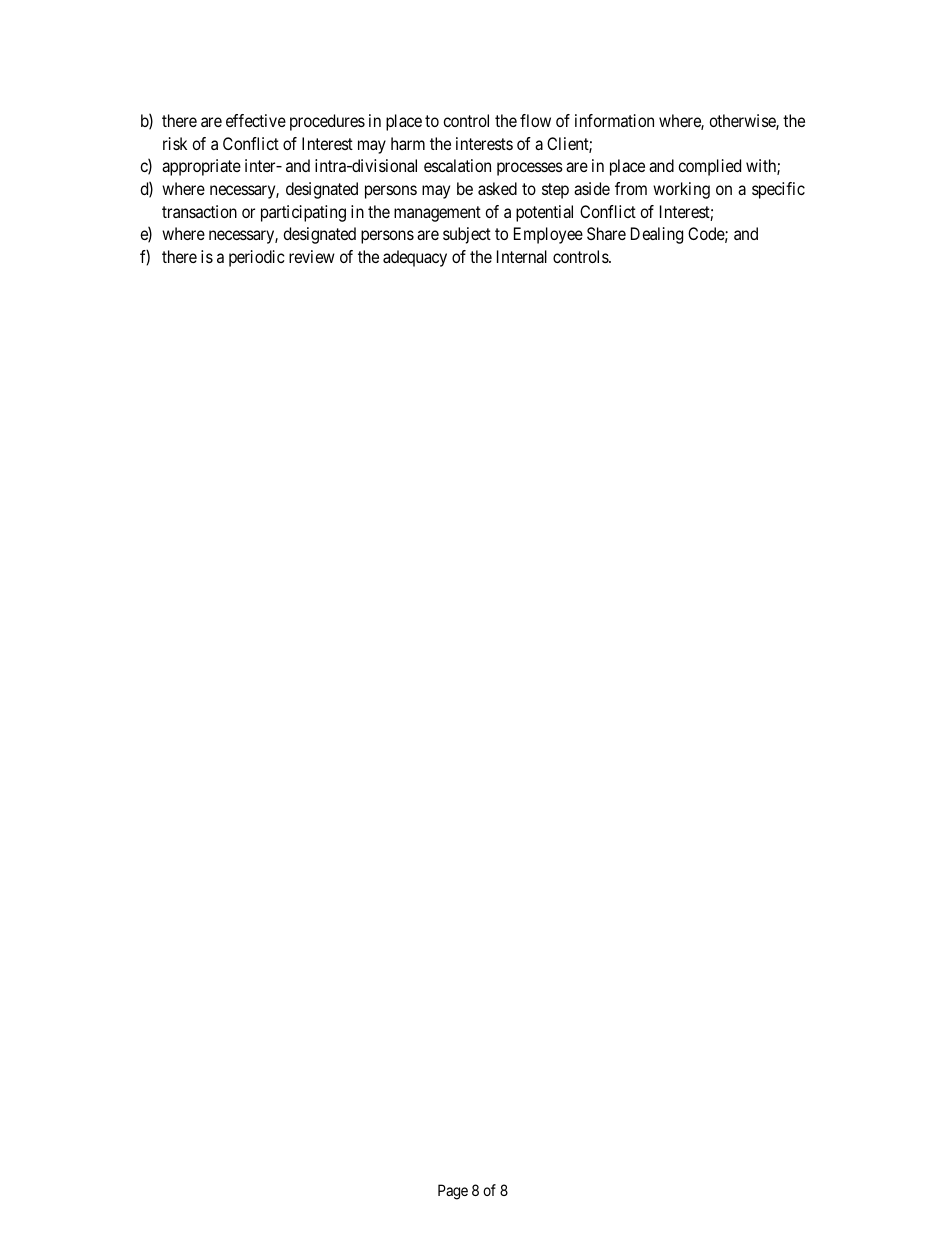 This screenshot has height=1233, width=952. Describe the element at coordinates (467, 235) in the screenshot. I see `subject` at that location.
